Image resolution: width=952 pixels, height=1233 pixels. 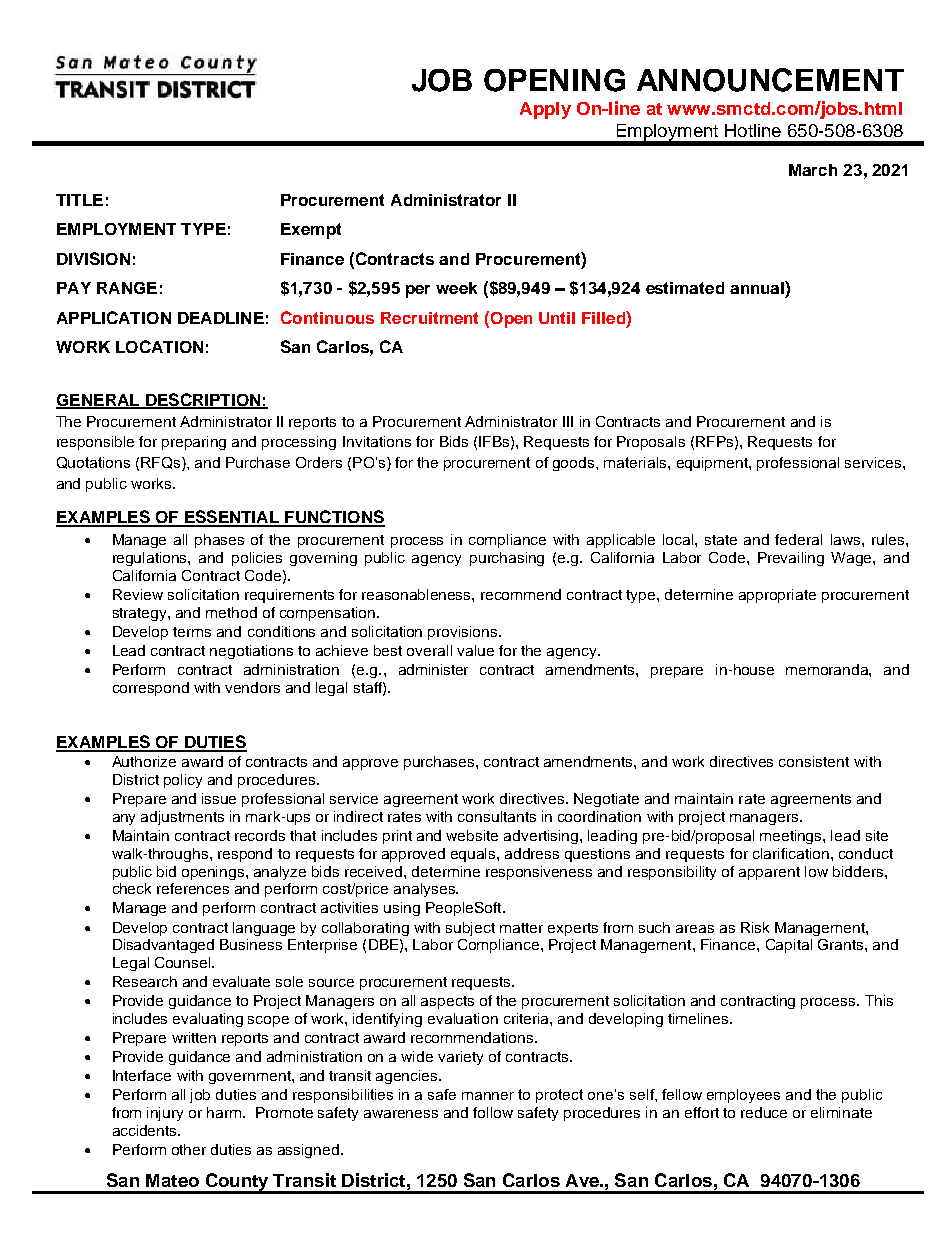 What do you see at coordinates (163, 946) in the screenshot?
I see `Disadvantaged` at bounding box center [163, 946].
